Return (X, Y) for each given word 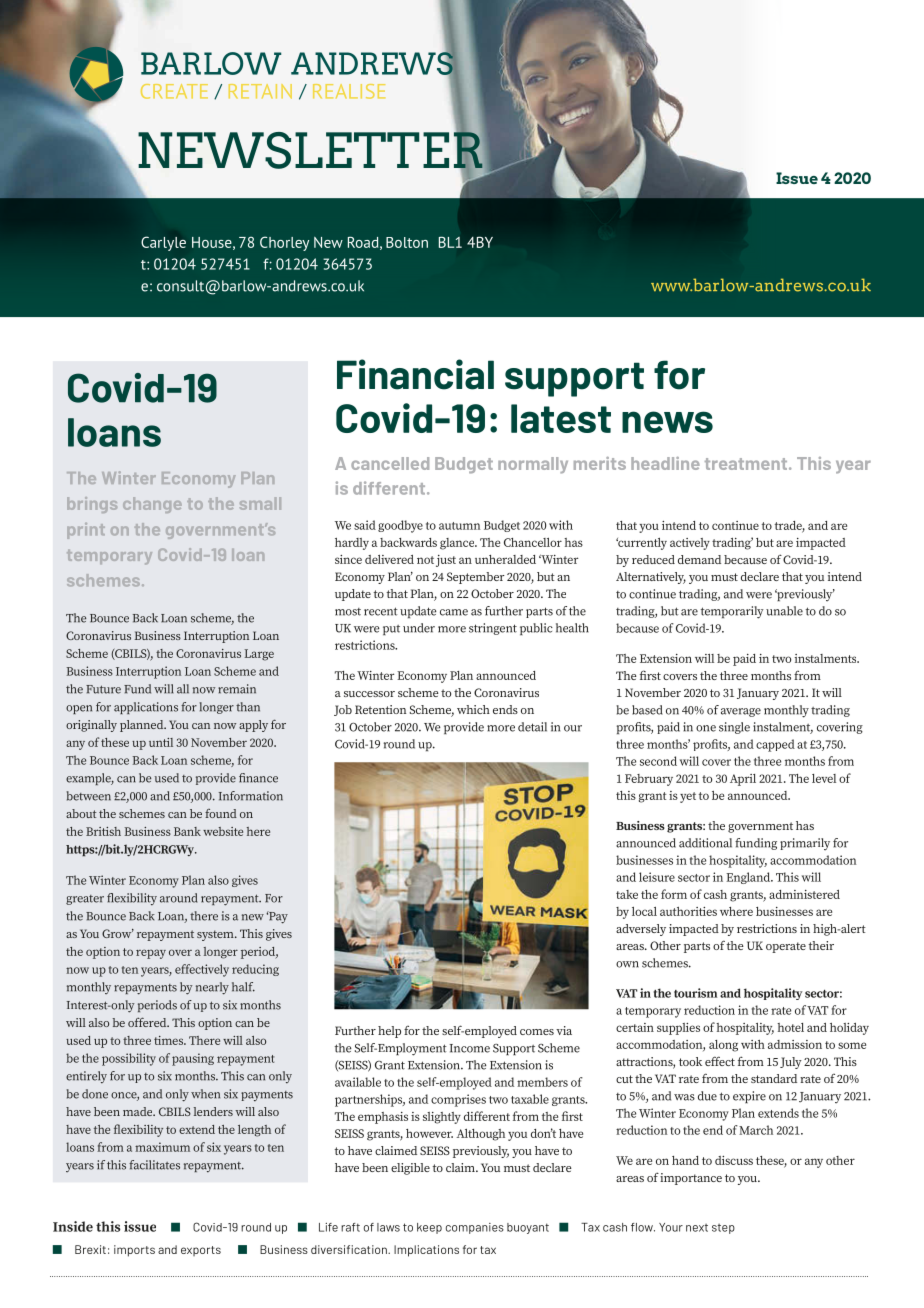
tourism (695, 993)
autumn (459, 526)
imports (134, 1251)
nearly (212, 988)
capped (775, 745)
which (473, 709)
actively (690, 544)
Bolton (407, 242)
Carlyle (163, 243)
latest (561, 418)
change (152, 505)
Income (469, 1048)
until (161, 742)
